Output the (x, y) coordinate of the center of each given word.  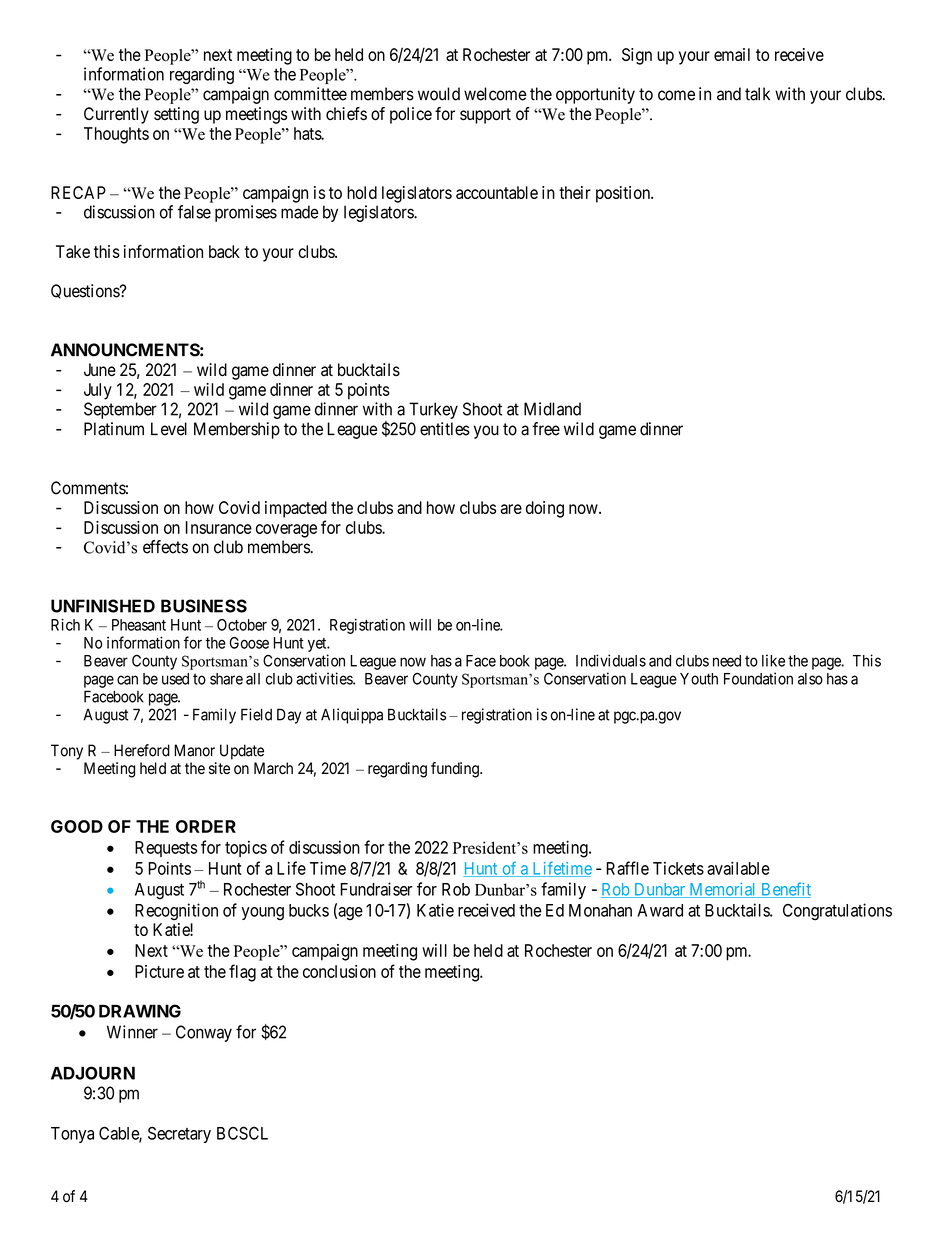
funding (456, 770)
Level (169, 429)
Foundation (758, 678)
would (439, 94)
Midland (552, 409)
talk (757, 94)
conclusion (339, 971)
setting (176, 115)
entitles (445, 429)
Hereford (142, 750)
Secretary (179, 1134)
